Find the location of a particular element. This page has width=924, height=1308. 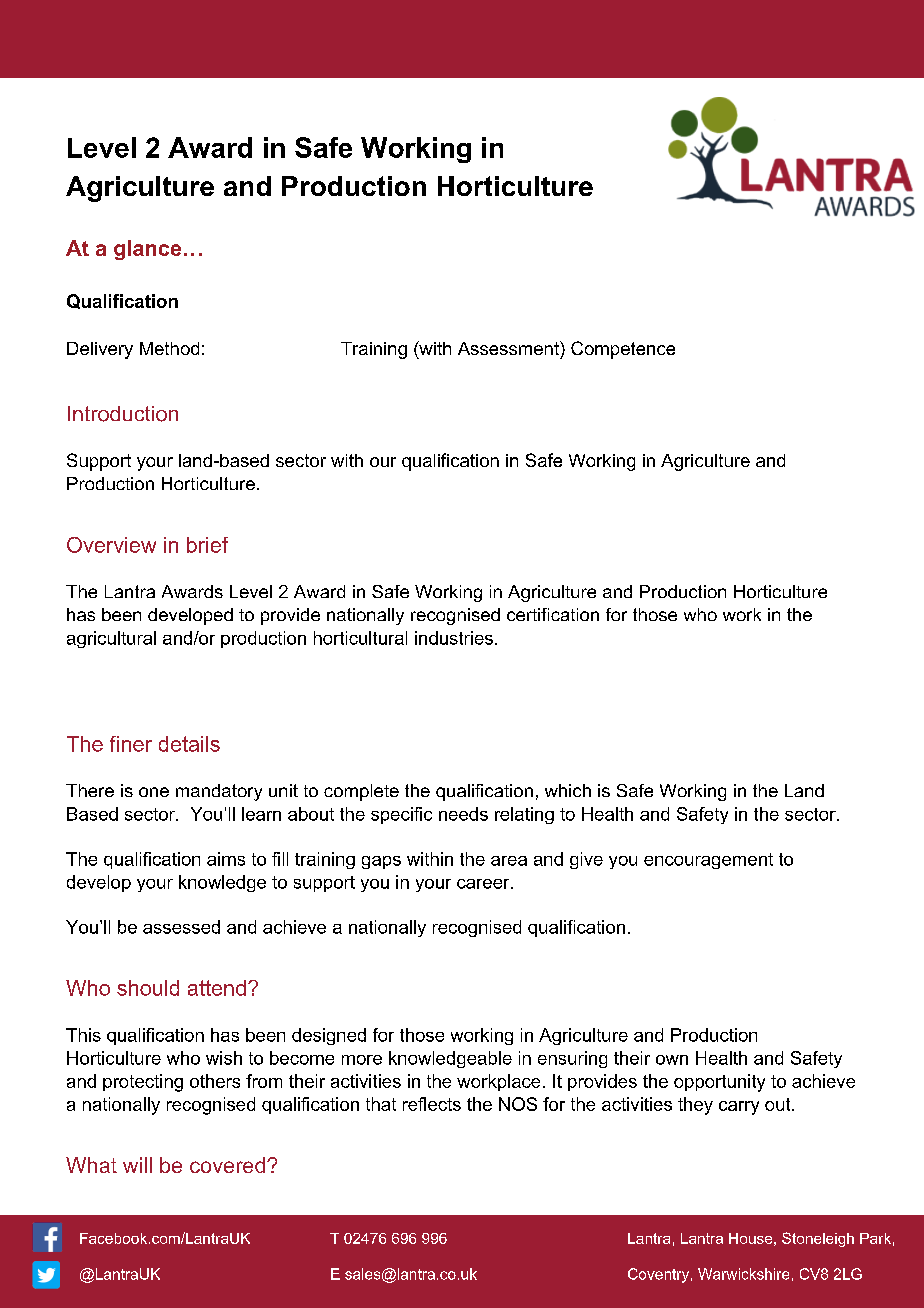

gaps is located at coordinates (381, 862).
